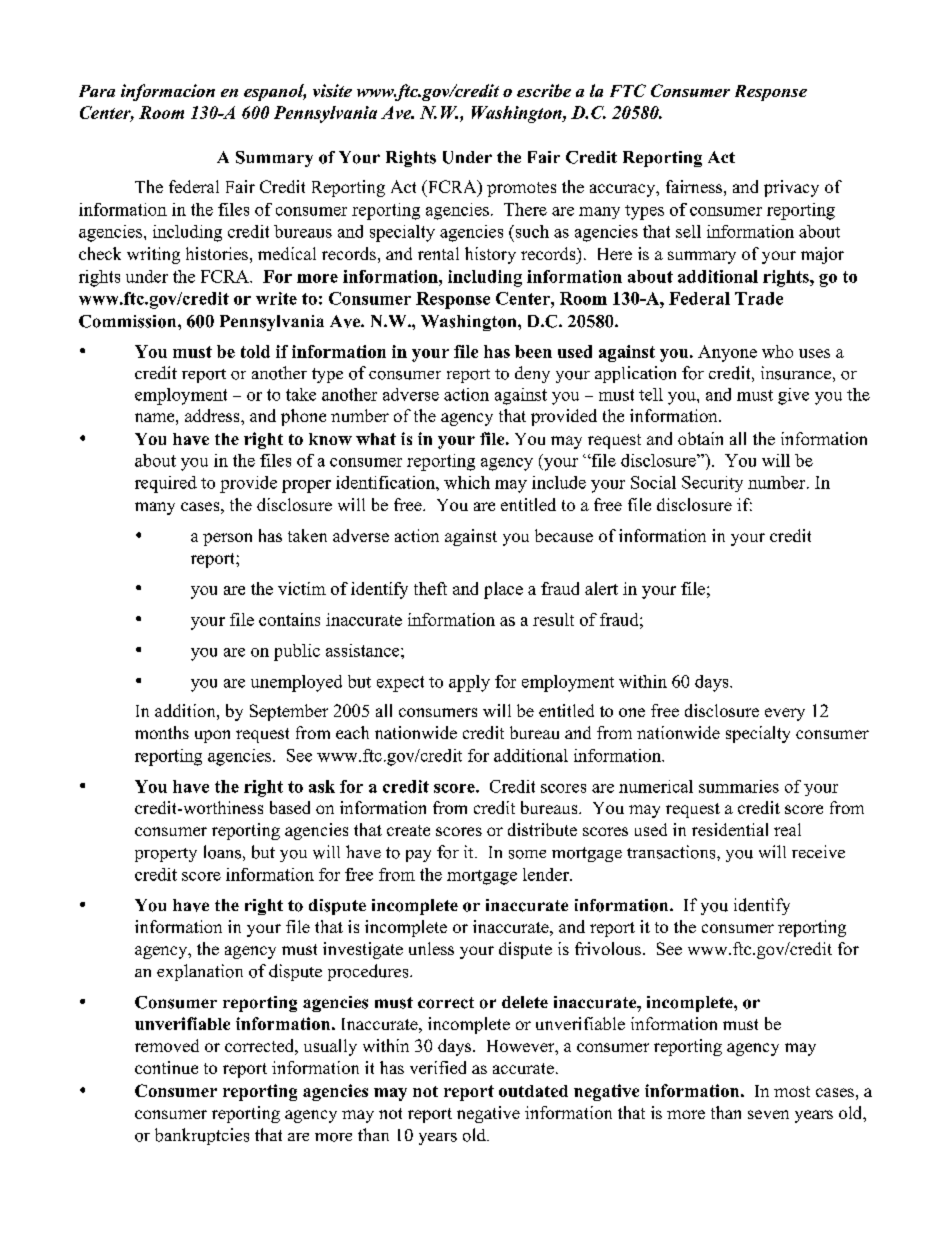 This screenshot has height=1233, width=952. Describe the element at coordinates (200, 972) in the screenshot. I see `explanation` at that location.
